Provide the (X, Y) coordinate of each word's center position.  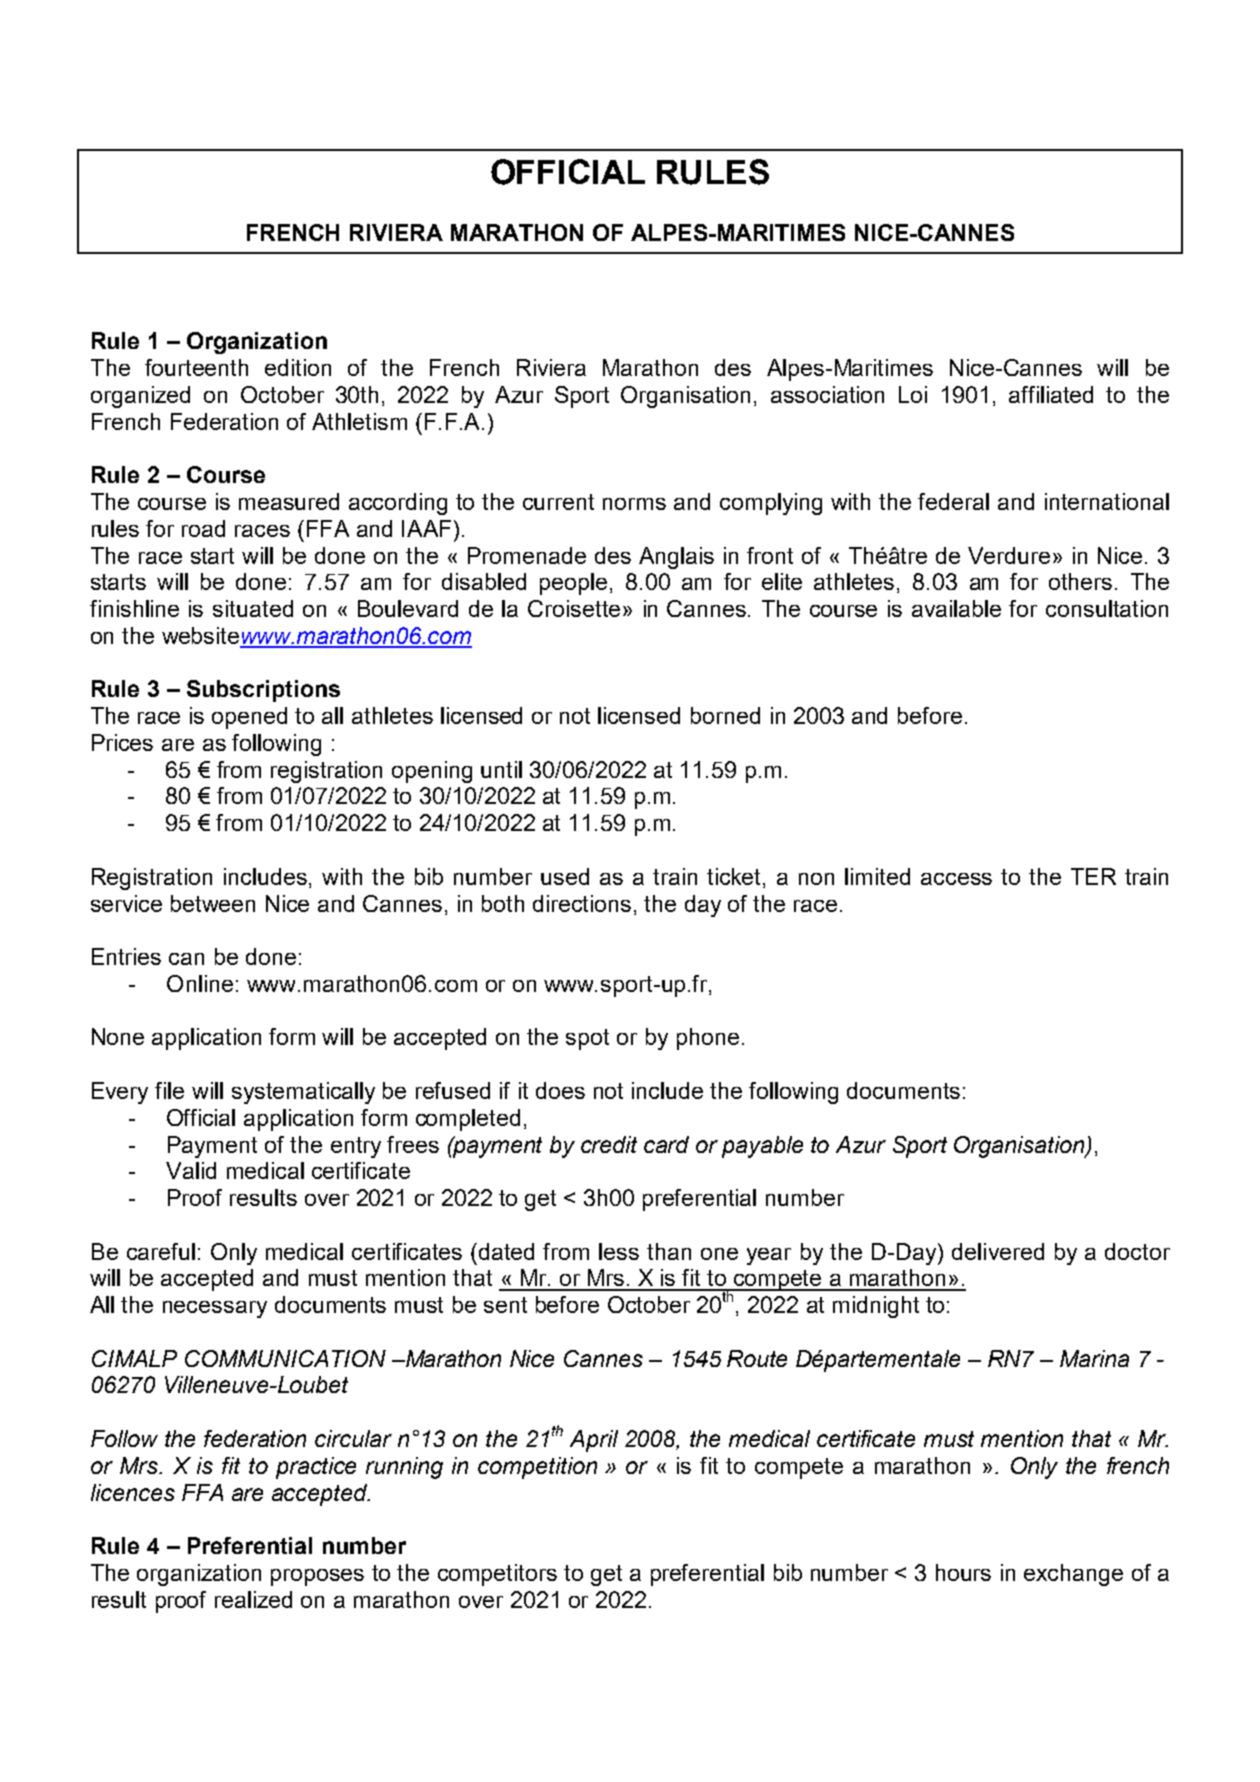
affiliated (1051, 394)
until (501, 769)
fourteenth (196, 367)
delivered (998, 1251)
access (956, 879)
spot (587, 1039)
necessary (215, 1309)
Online (200, 983)
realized (253, 1599)
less (619, 1251)
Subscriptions (263, 691)
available (956, 608)
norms (634, 504)
